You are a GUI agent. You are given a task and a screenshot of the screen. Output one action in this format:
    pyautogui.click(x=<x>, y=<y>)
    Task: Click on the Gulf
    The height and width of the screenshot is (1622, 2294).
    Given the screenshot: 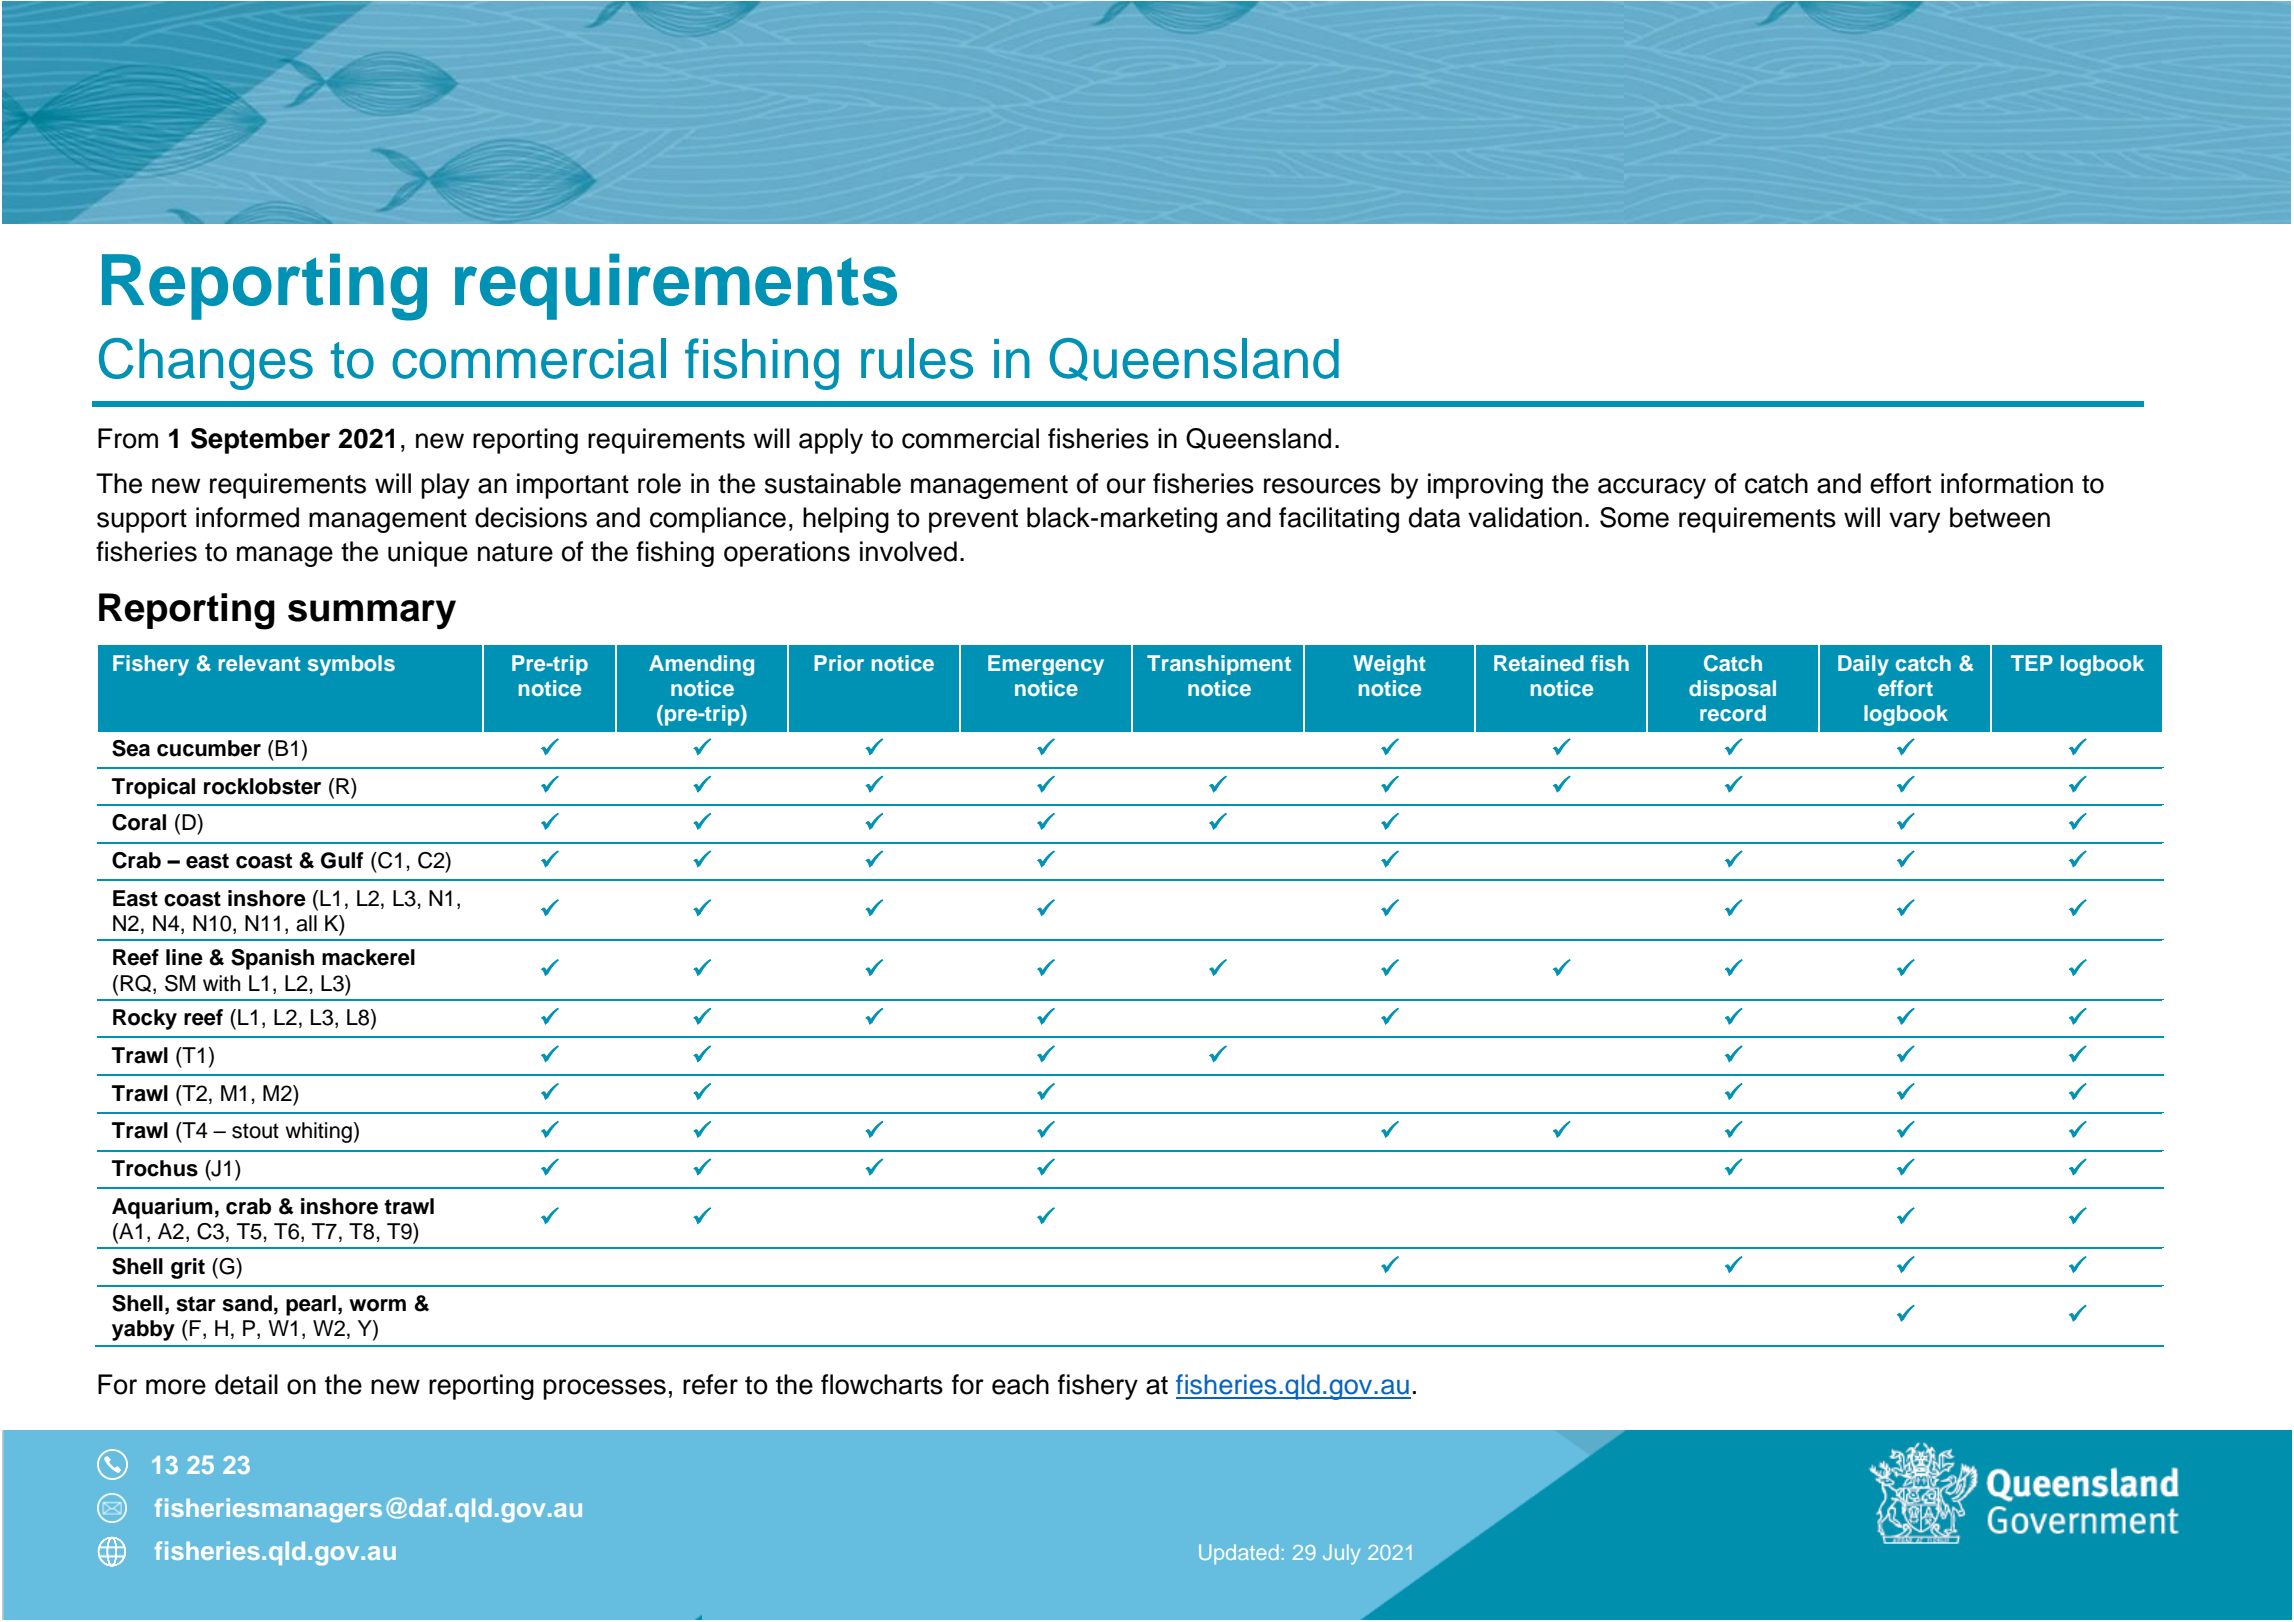 What is the action you would take?
    pyautogui.click(x=342, y=860)
